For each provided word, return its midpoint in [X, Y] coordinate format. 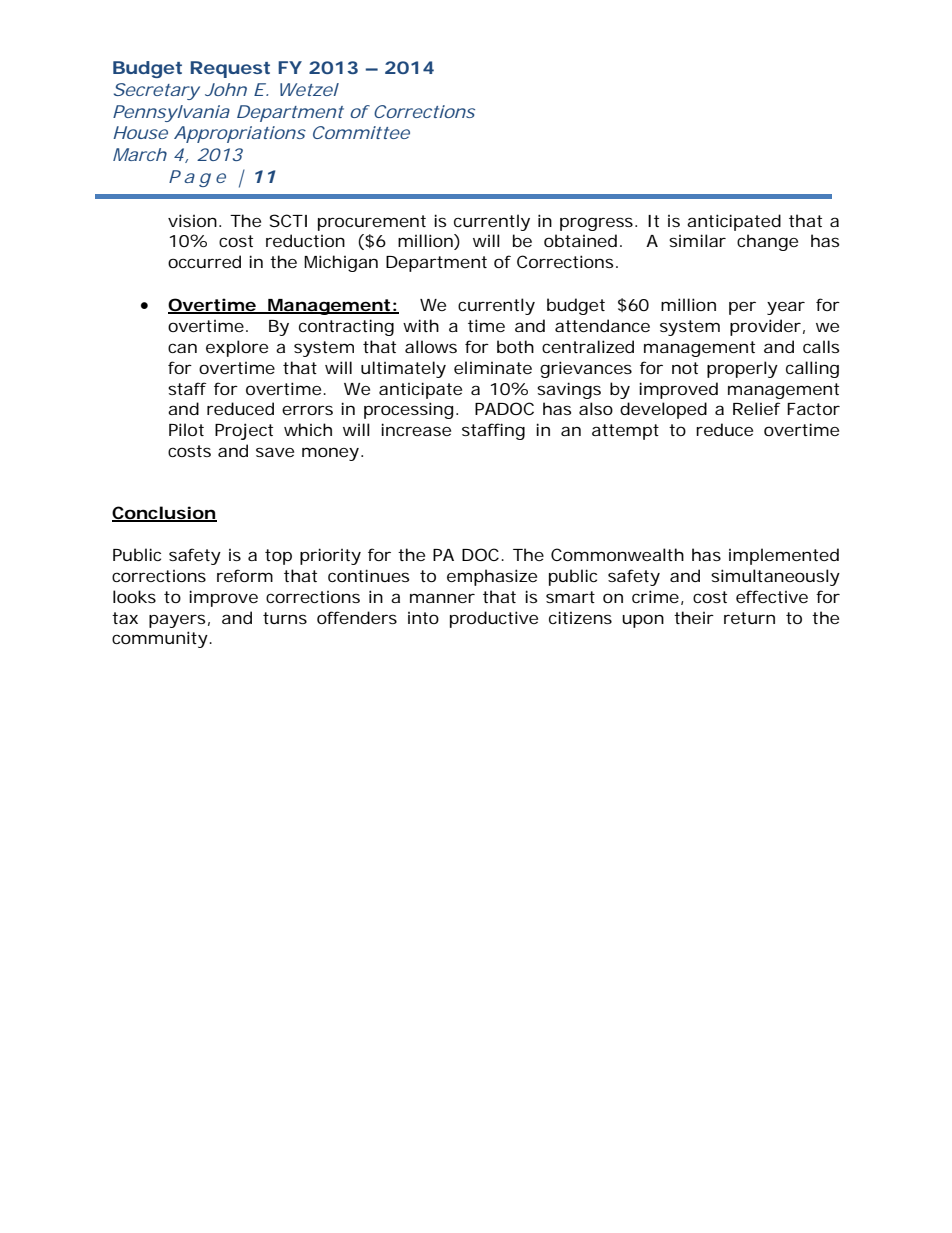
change [767, 242]
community [161, 639]
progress [598, 224]
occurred [204, 261]
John [226, 89]
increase [416, 429]
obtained [580, 240]
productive [494, 619]
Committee [361, 132]
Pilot [186, 429]
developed [663, 410]
